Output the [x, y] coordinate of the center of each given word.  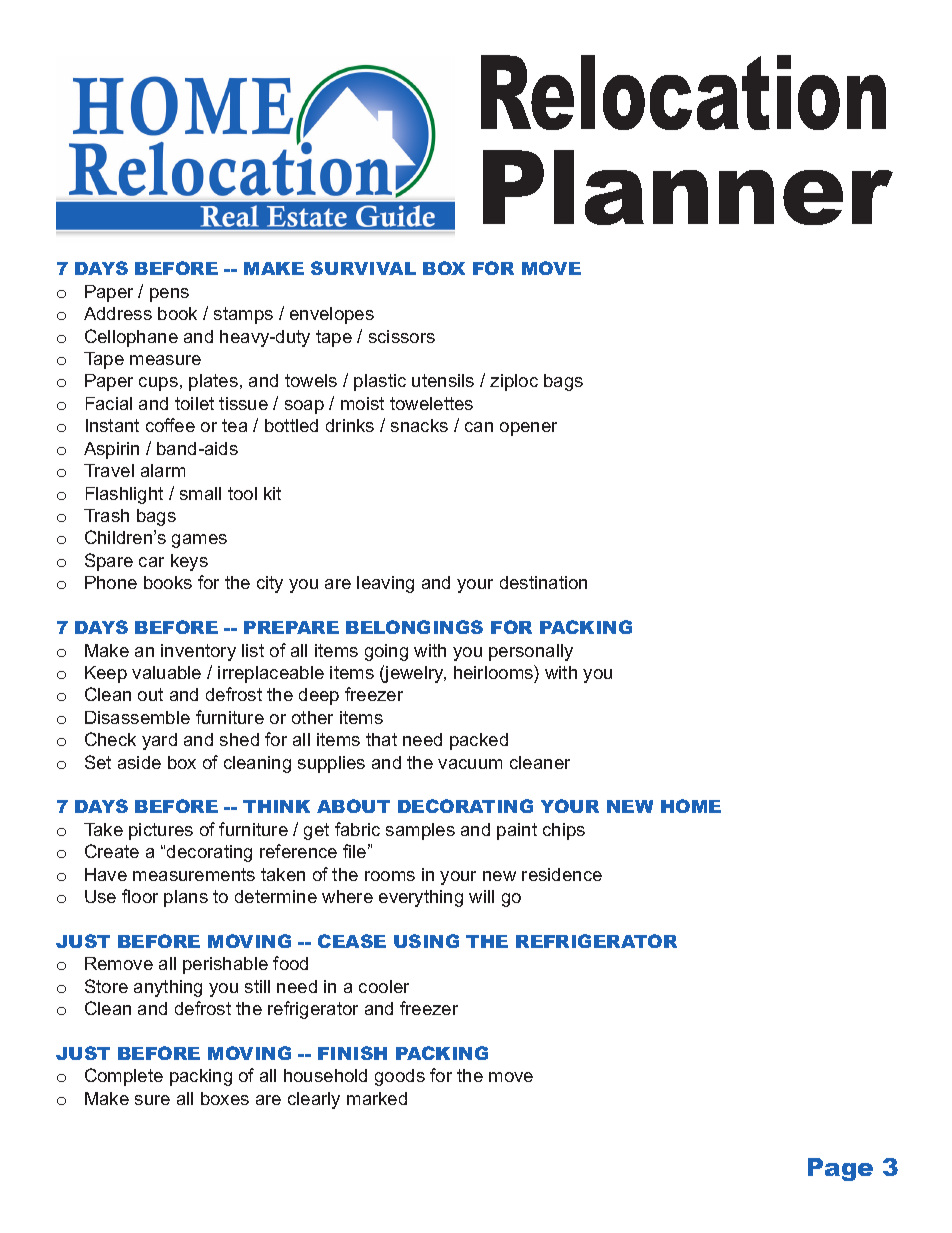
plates [213, 382]
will [481, 896]
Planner [688, 187]
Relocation [683, 92]
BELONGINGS [414, 627]
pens [169, 295]
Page [840, 1169]
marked [377, 1098]
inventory [198, 652]
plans [186, 898]
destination [543, 582]
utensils [443, 380]
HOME [691, 806]
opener [528, 429]
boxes [225, 1098]
